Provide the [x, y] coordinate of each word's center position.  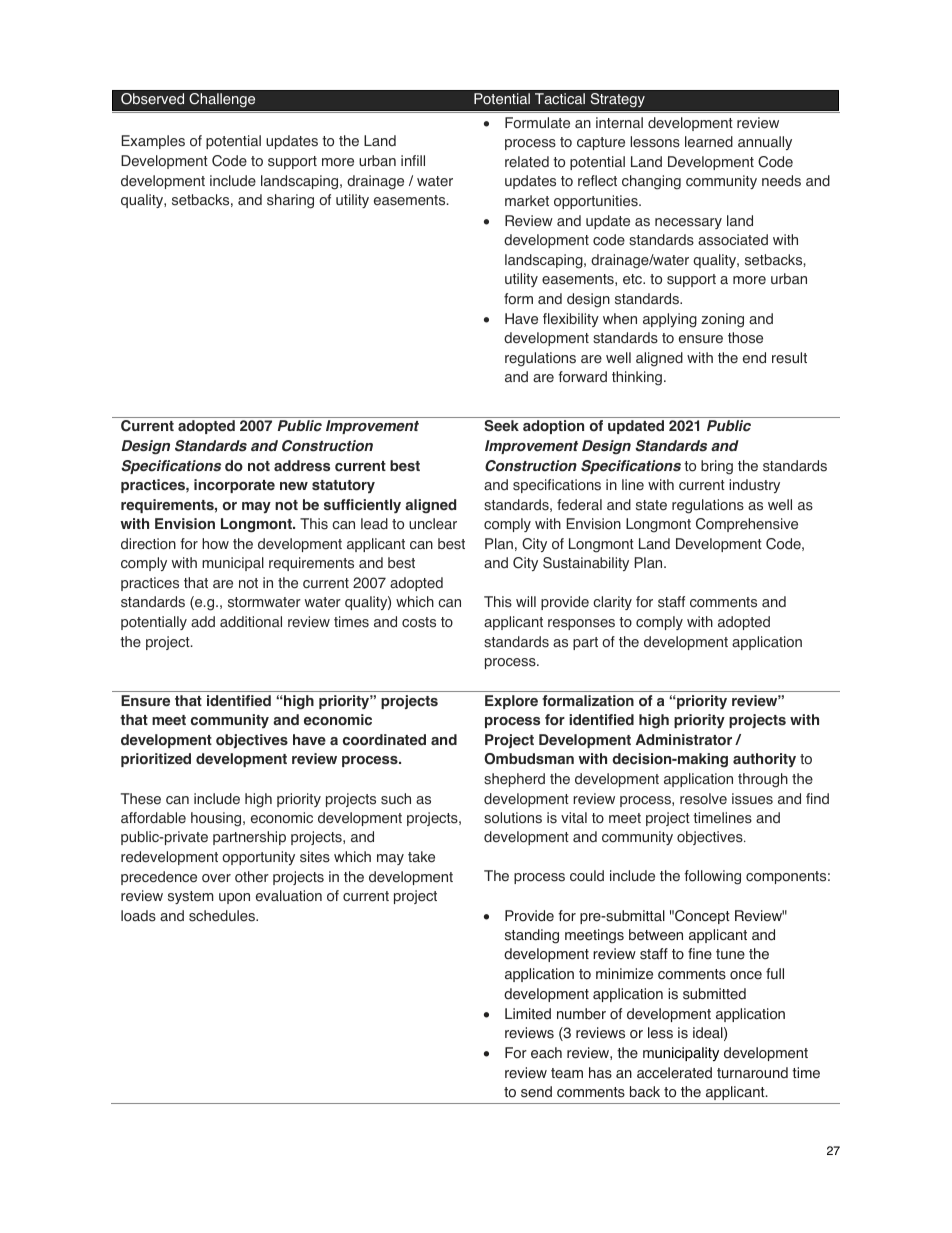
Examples [153, 142]
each [546, 1053]
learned [709, 142]
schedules [223, 916]
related [527, 162]
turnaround [752, 1073]
